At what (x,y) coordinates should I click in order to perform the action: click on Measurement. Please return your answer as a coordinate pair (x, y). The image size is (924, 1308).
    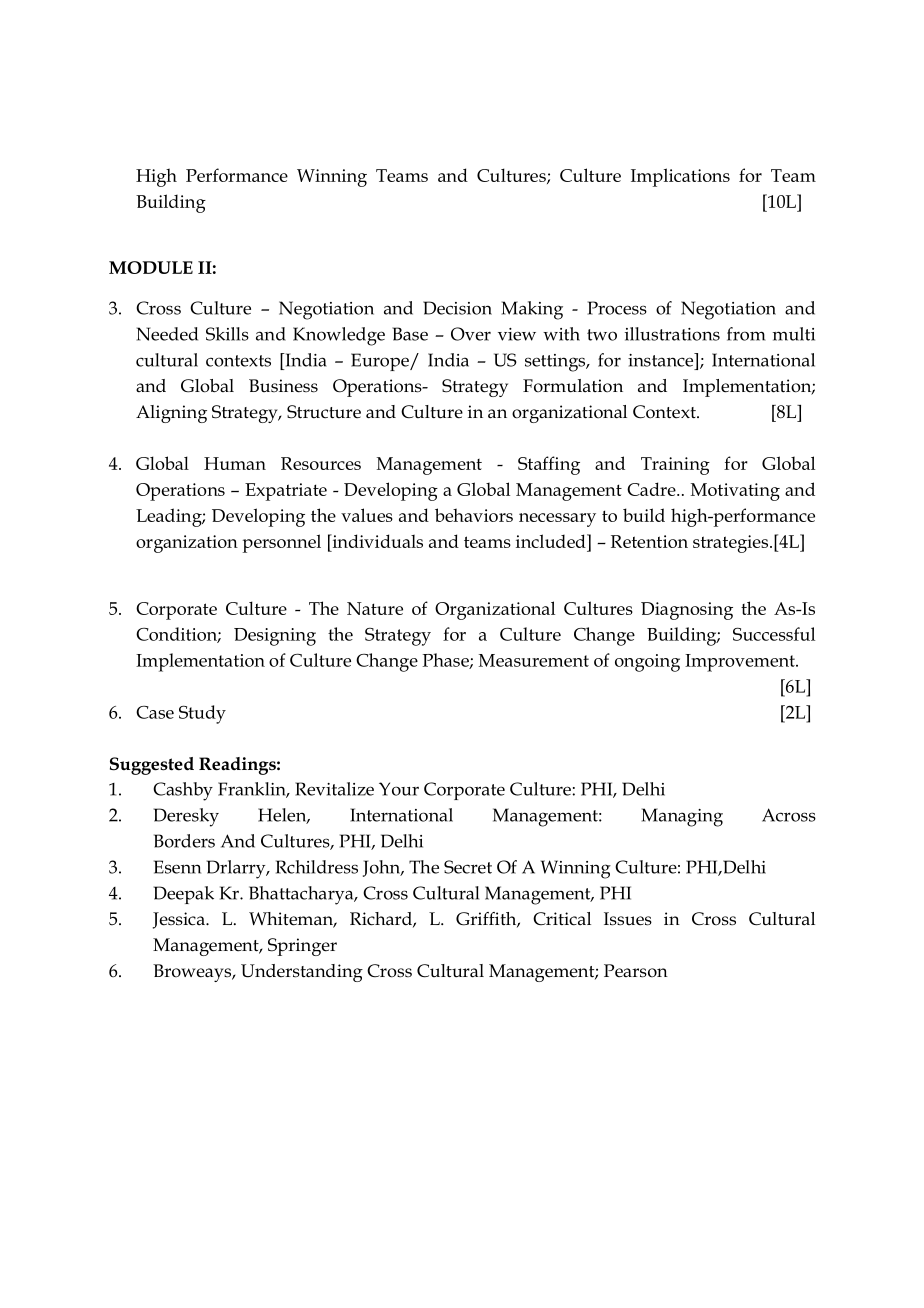
    Looking at the image, I should click on (534, 660).
